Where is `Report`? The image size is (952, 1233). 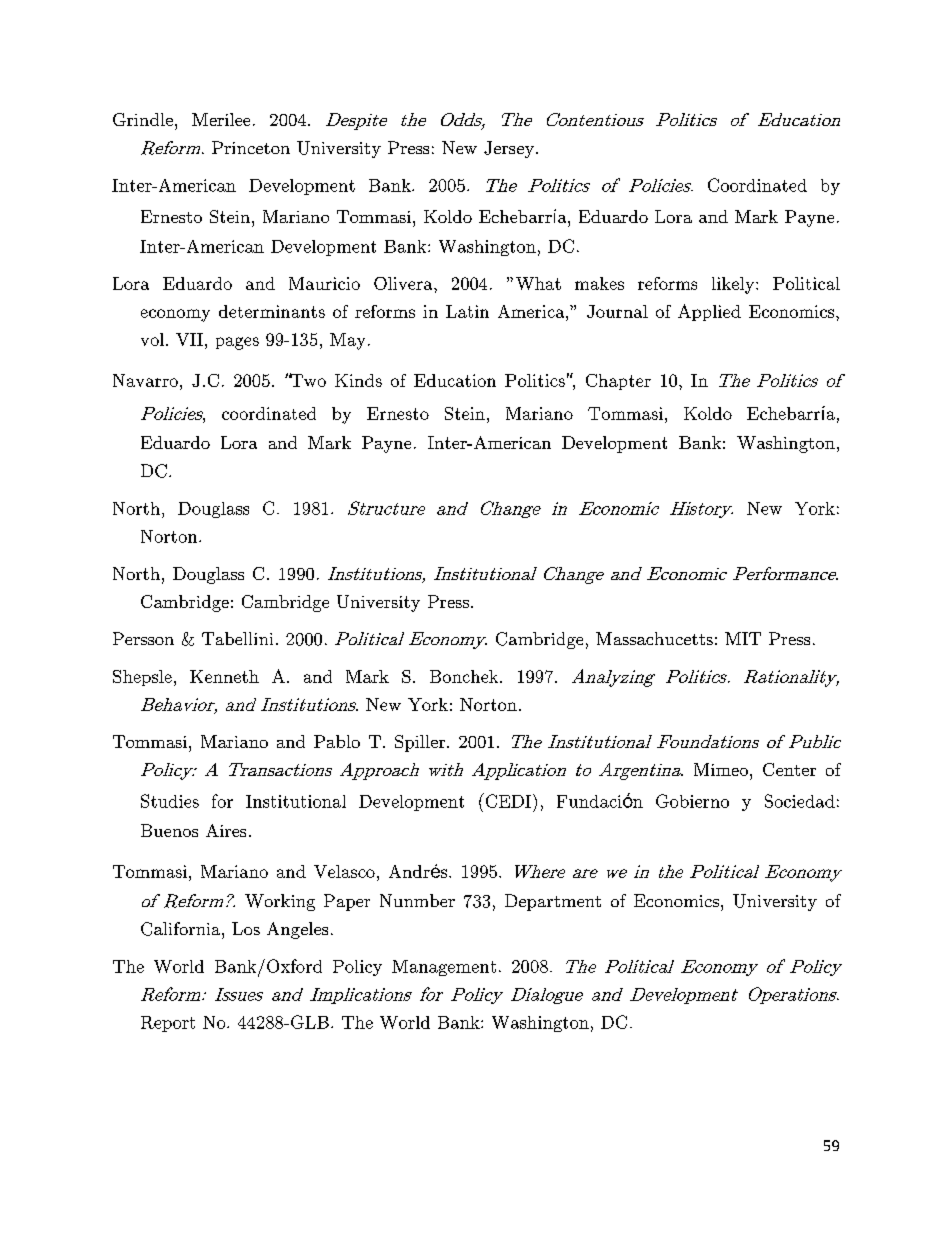 Report is located at coordinates (168, 1024).
